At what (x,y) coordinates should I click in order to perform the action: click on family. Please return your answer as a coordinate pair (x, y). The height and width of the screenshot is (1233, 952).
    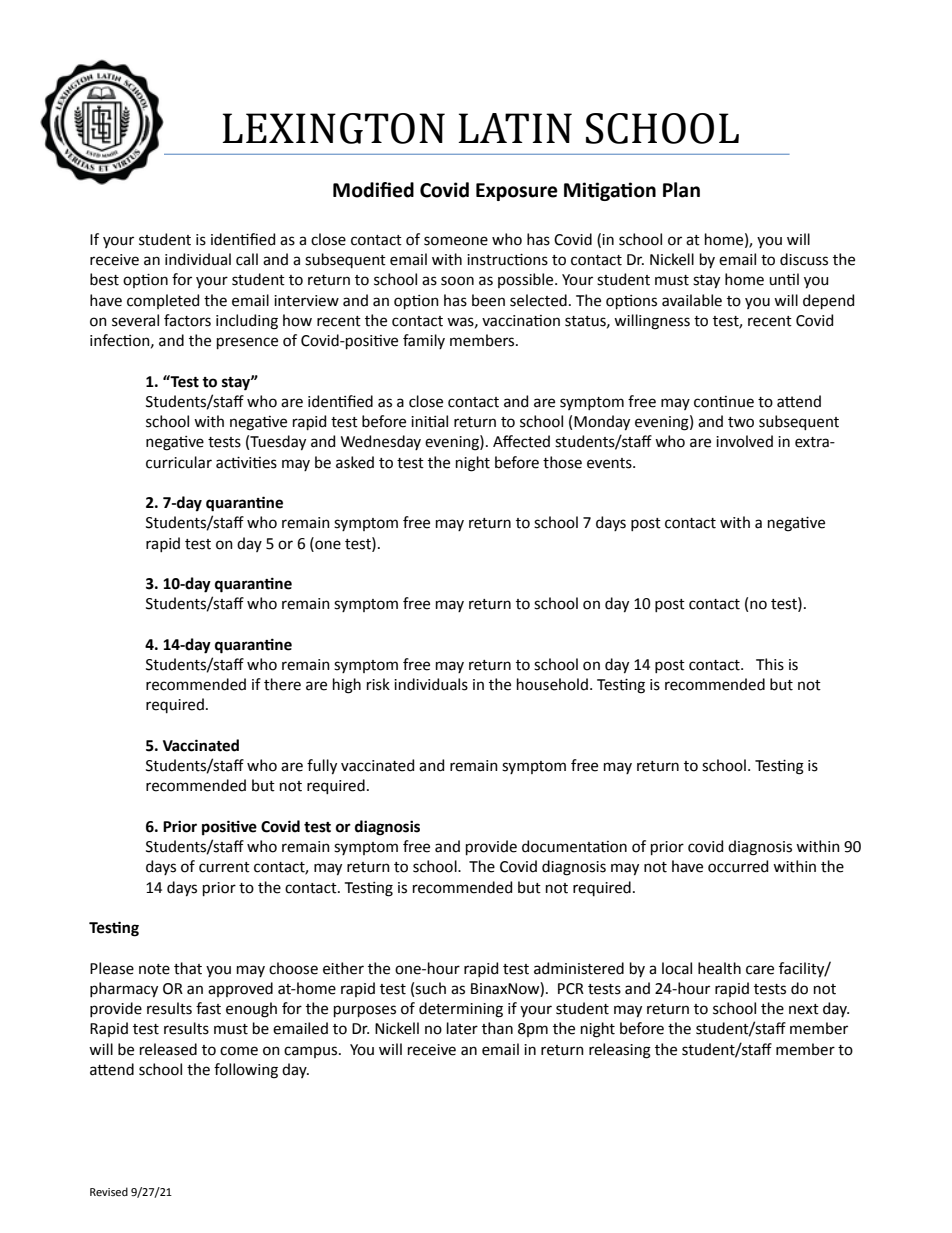
    Looking at the image, I should click on (424, 341).
